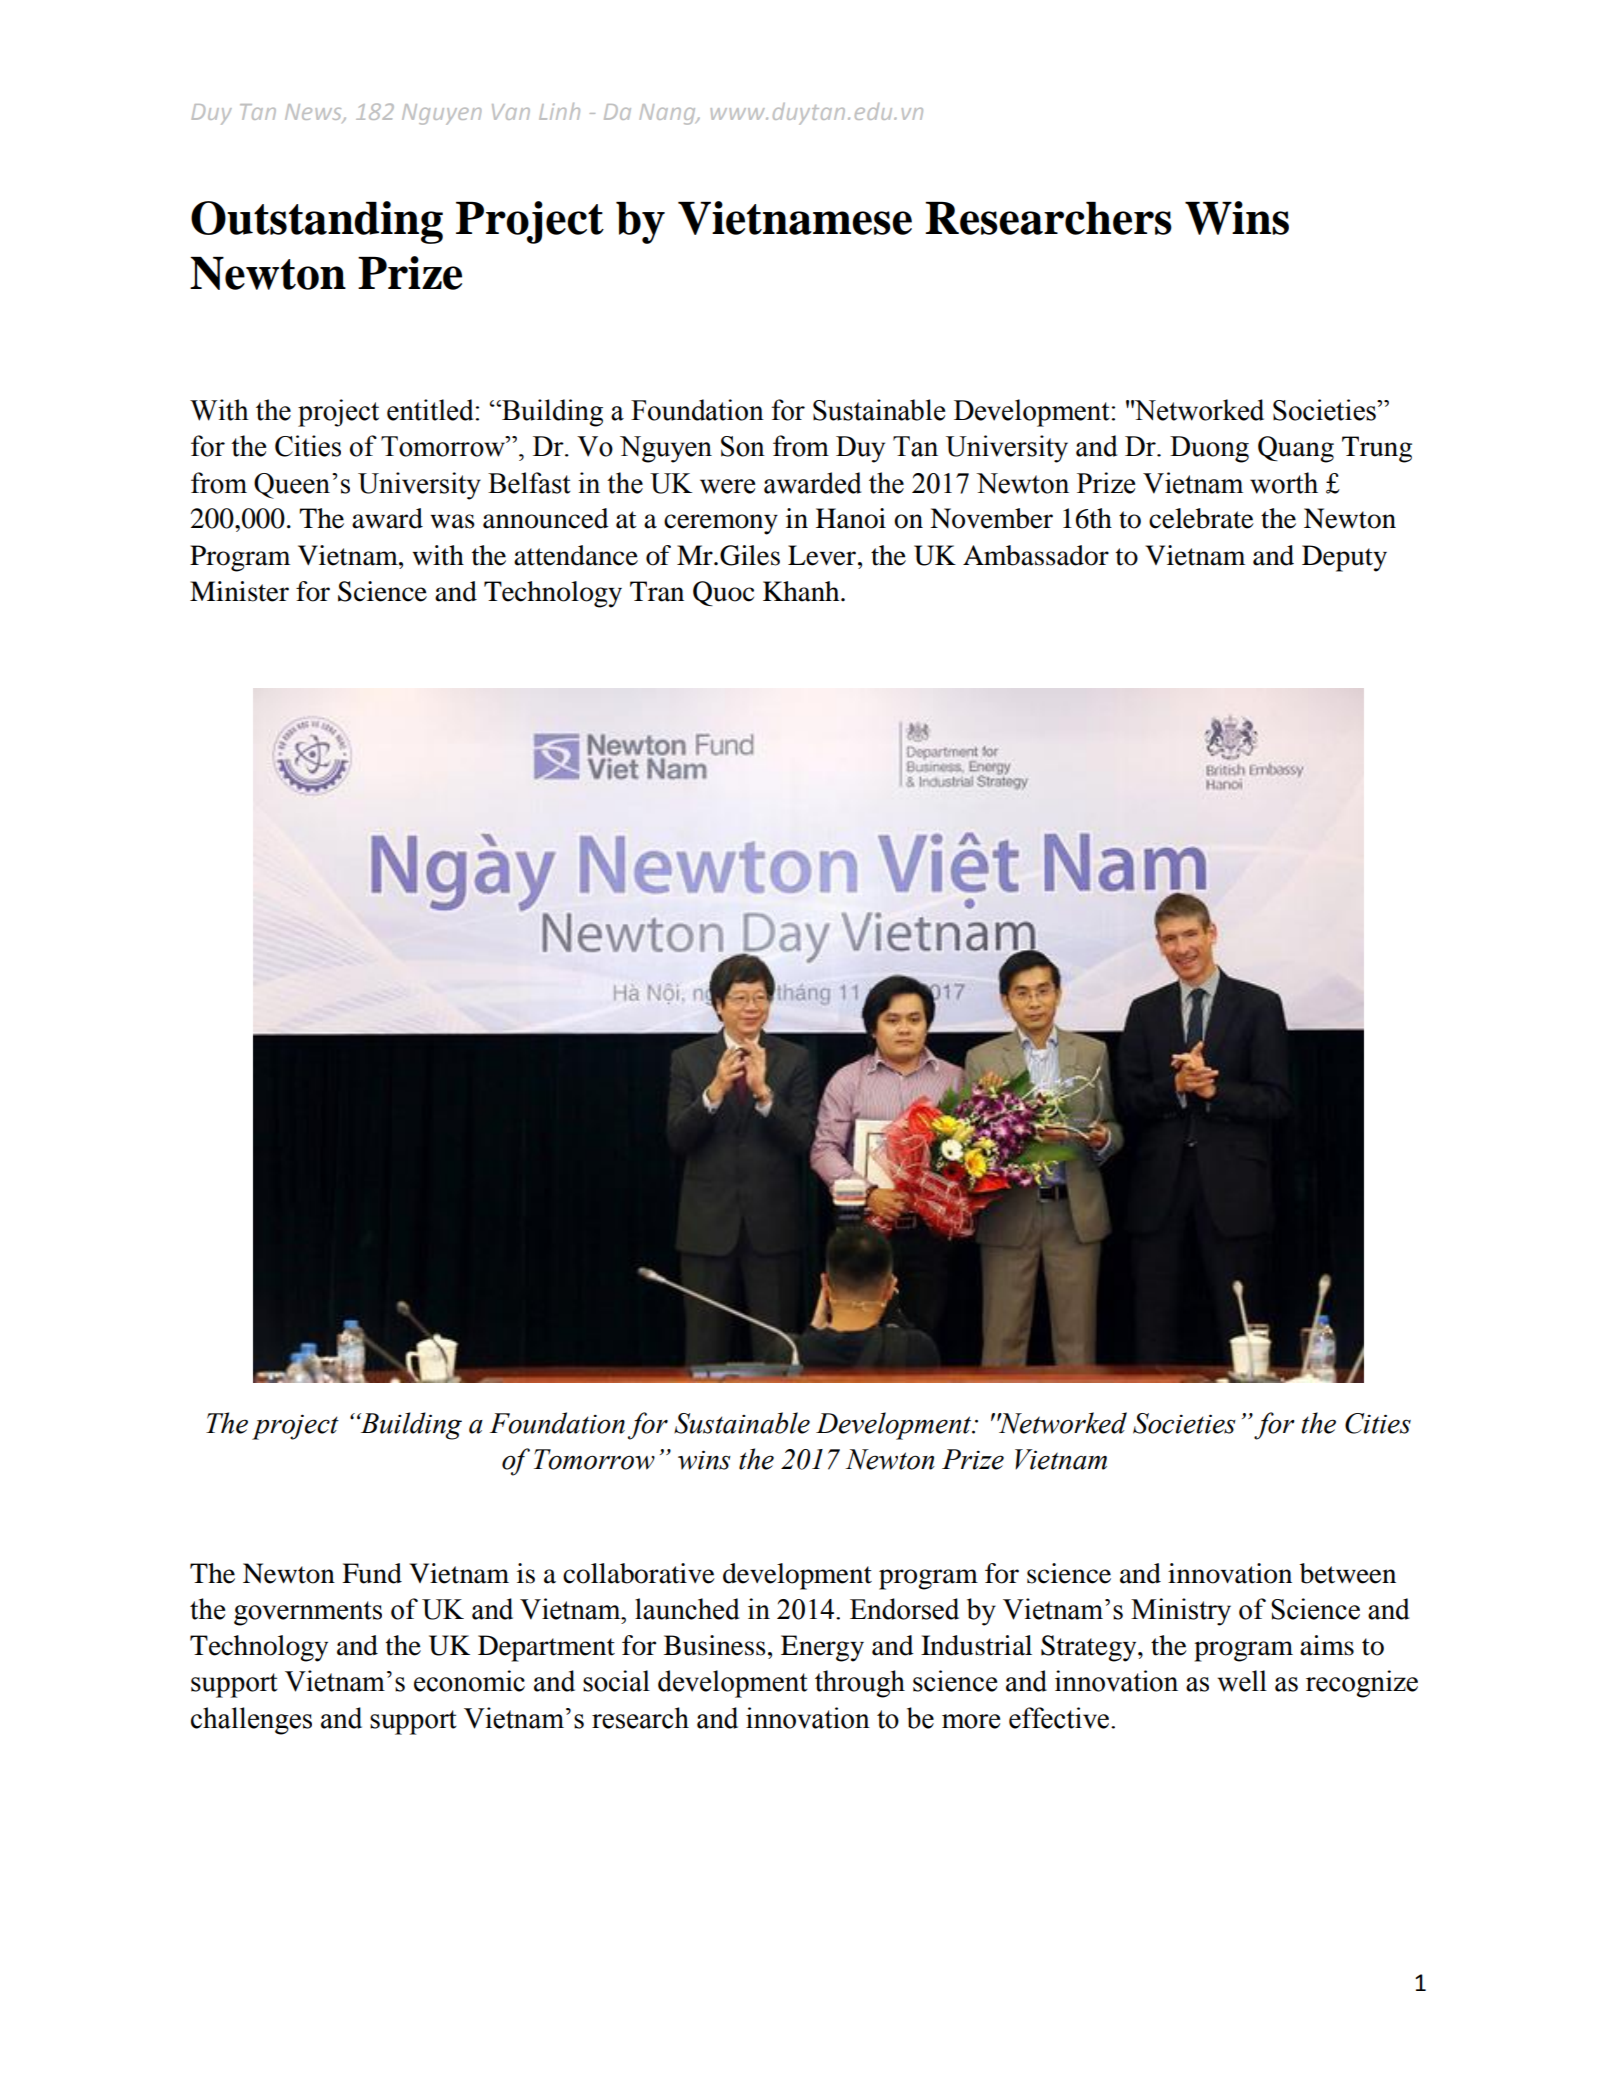  What do you see at coordinates (431, 410) in the screenshot?
I see `entitled` at bounding box center [431, 410].
